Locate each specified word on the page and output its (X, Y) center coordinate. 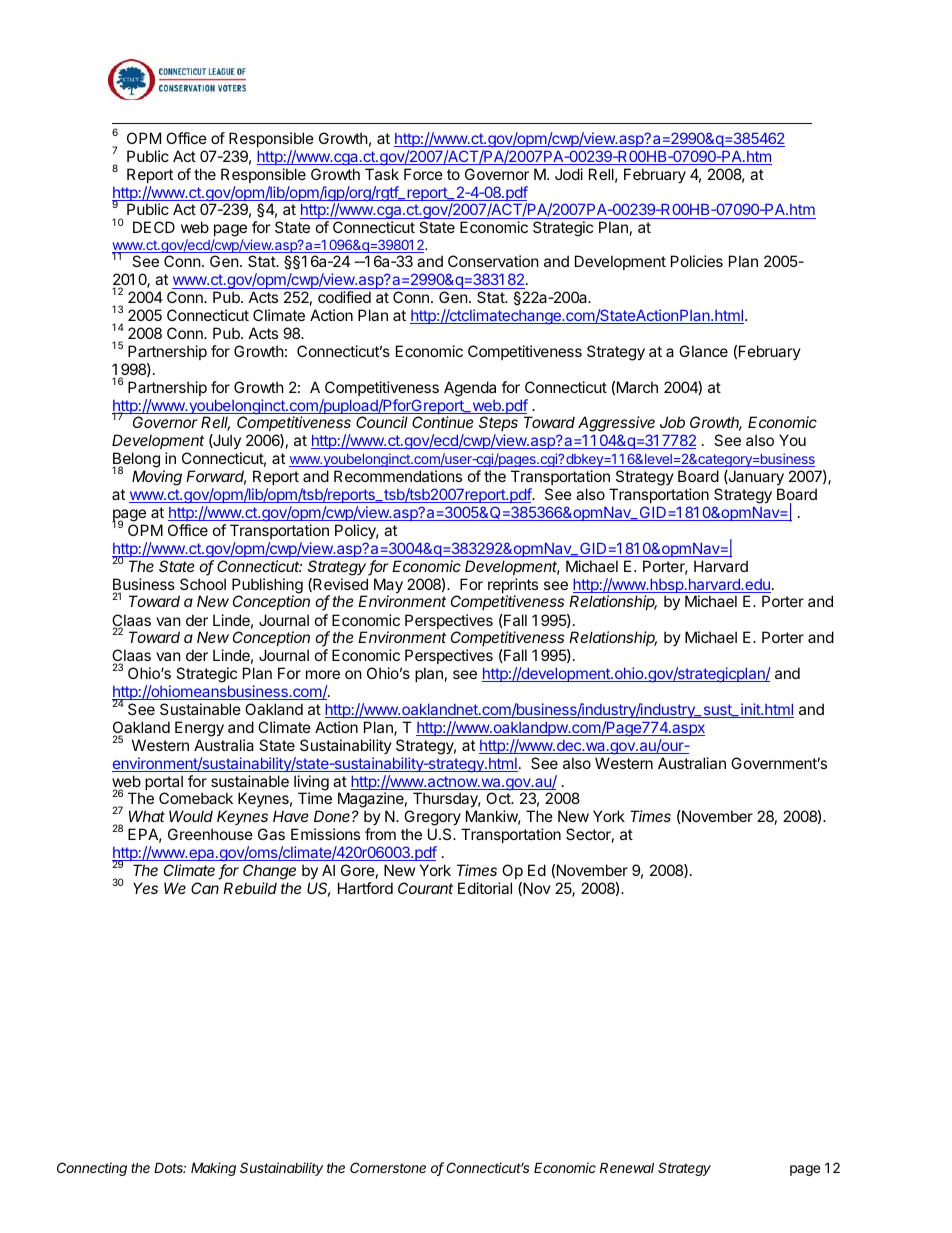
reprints (513, 587)
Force (423, 174)
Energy (199, 729)
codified (344, 297)
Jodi (569, 174)
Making (213, 1169)
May (388, 587)
